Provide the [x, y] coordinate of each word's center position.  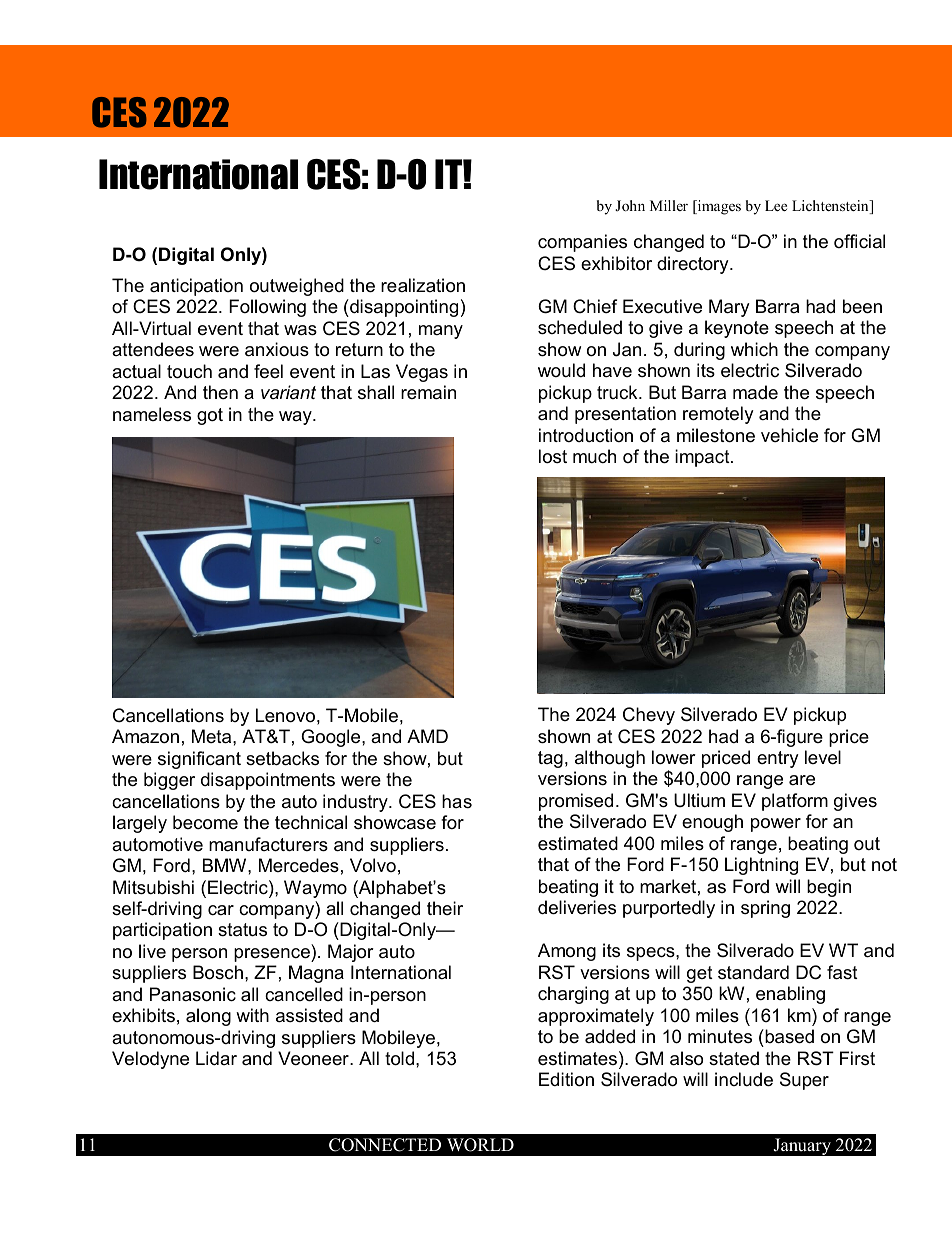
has [457, 801]
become [205, 822]
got [210, 416]
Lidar [216, 1058]
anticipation [196, 287]
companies [582, 243]
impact [703, 458]
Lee [776, 205]
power [776, 825]
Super [804, 1081]
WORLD [480, 1145]
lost [553, 456]
